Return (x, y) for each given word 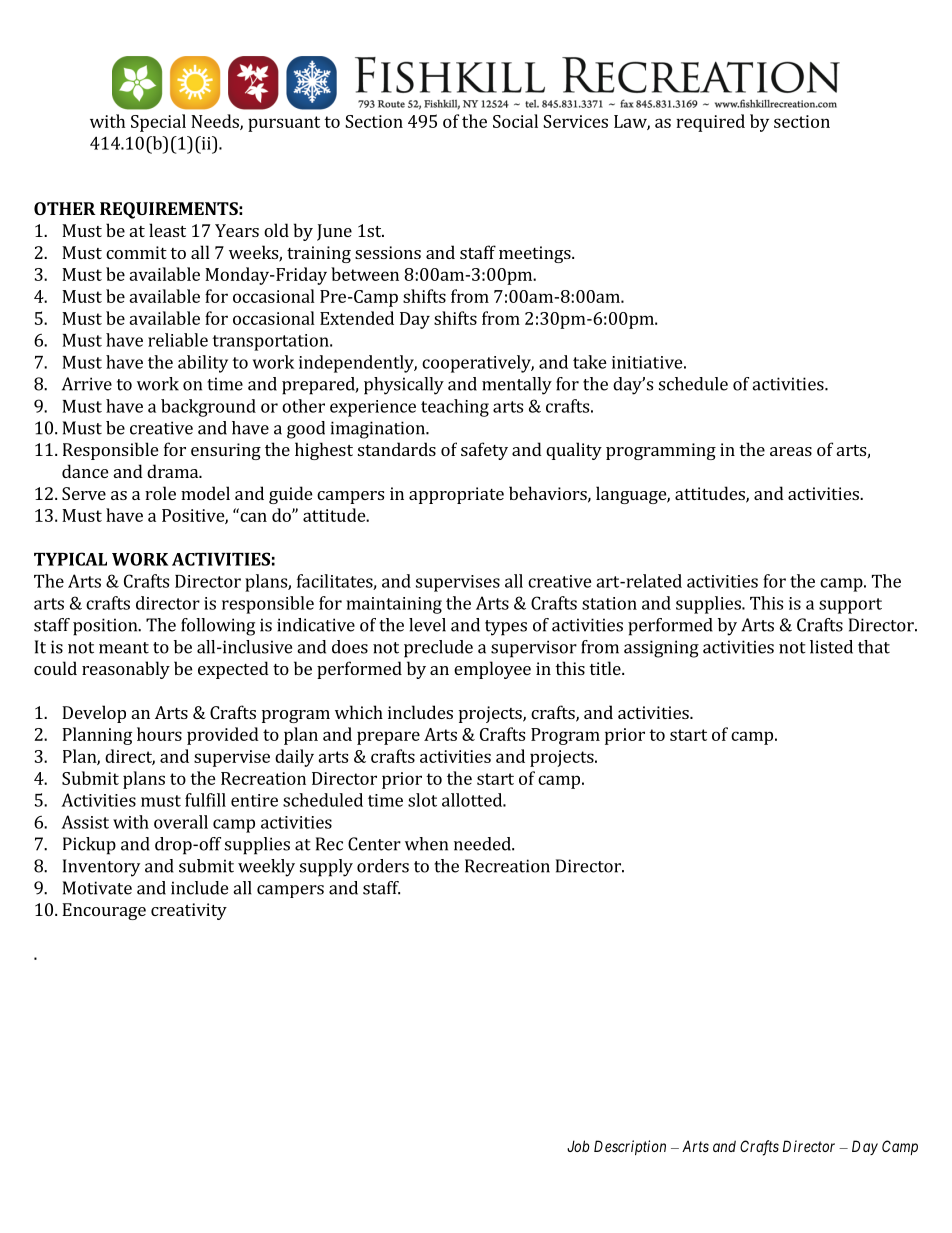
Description (630, 1147)
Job (578, 1146)
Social (515, 121)
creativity (189, 911)
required (710, 123)
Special (158, 123)
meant (124, 648)
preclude (438, 649)
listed (831, 647)
